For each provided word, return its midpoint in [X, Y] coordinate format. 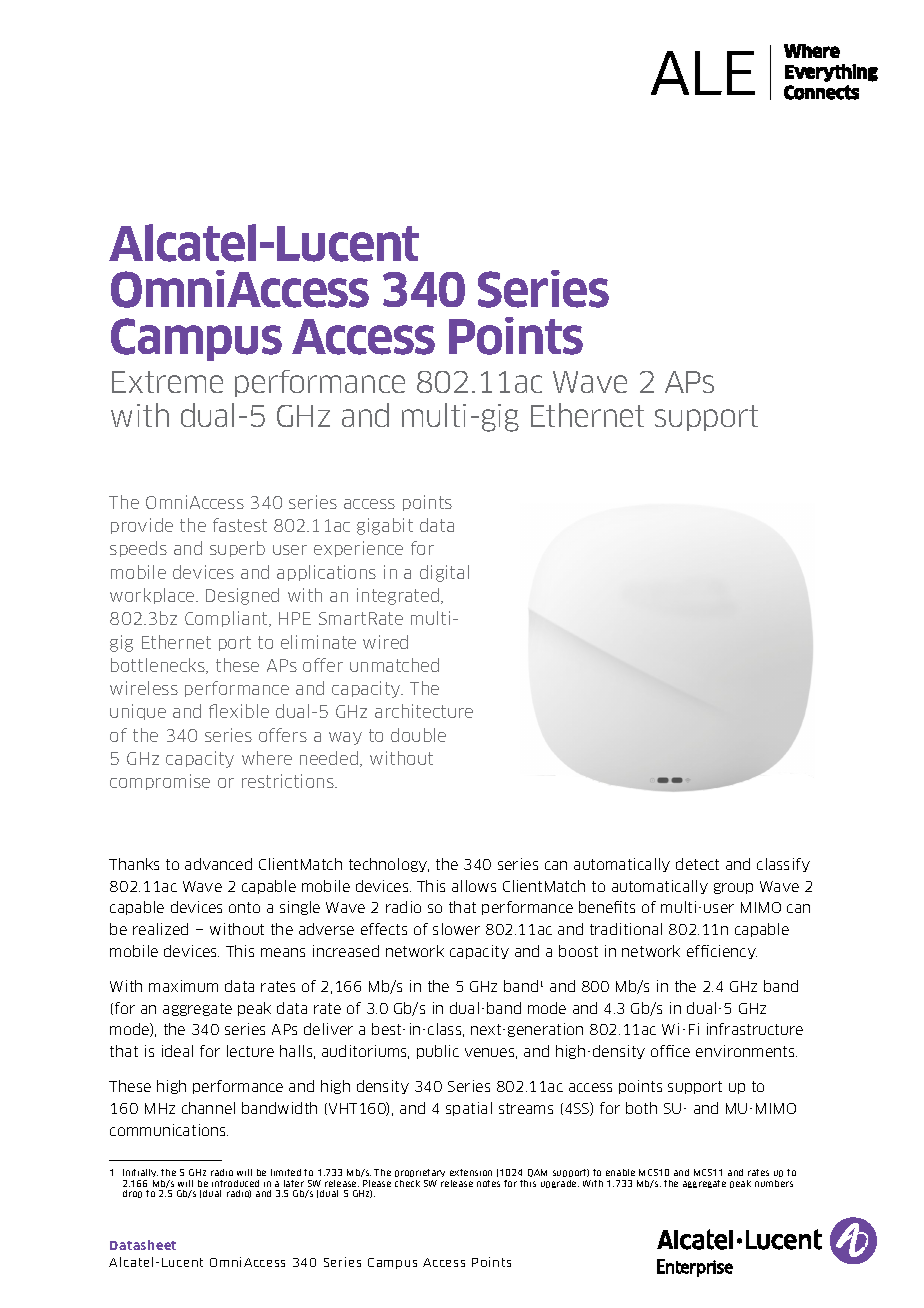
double [418, 735]
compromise [160, 782]
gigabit [385, 526]
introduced [235, 1183]
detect [697, 864]
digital [444, 573]
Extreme [167, 382]
